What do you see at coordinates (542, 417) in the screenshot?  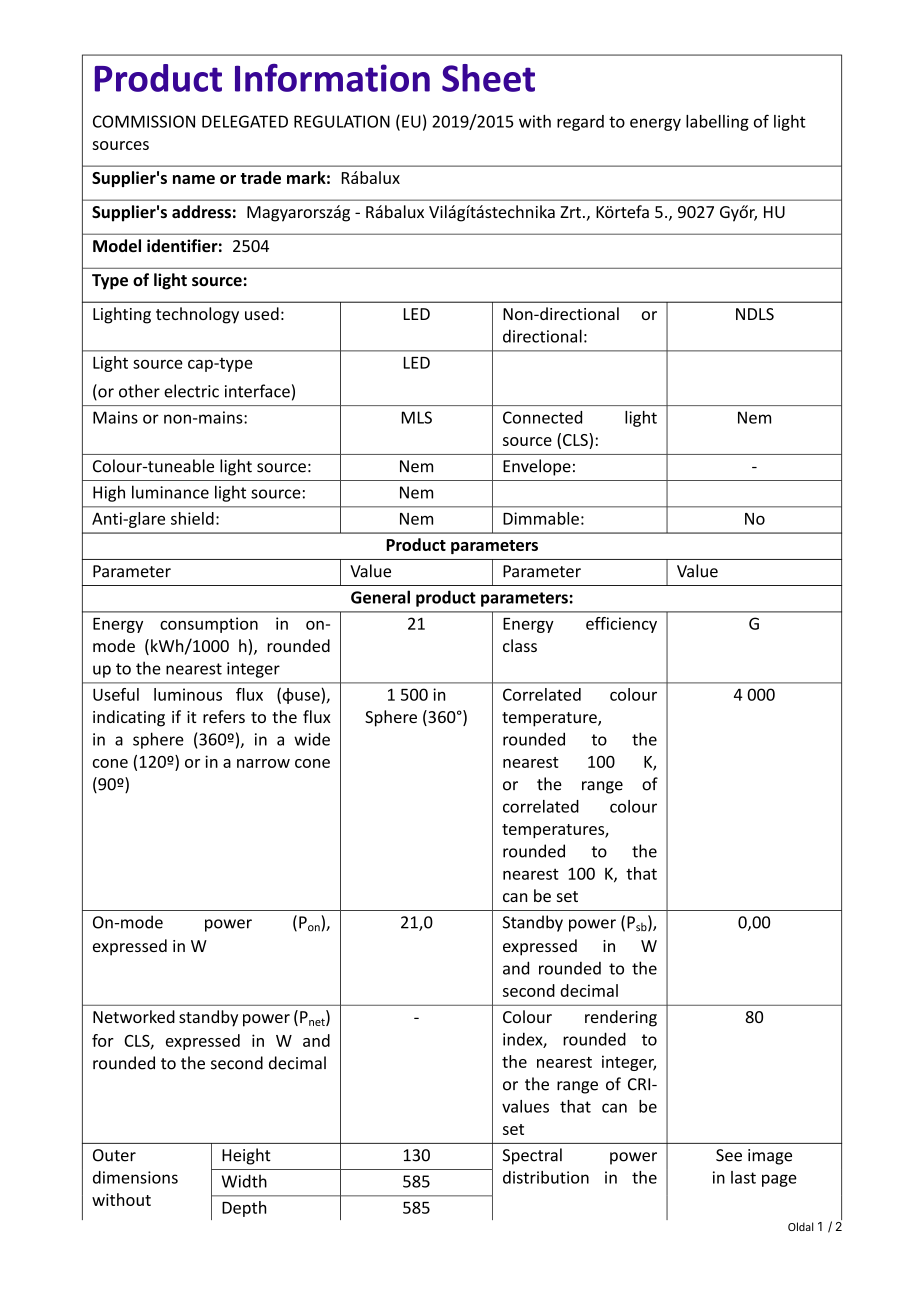 I see `Connected` at bounding box center [542, 417].
